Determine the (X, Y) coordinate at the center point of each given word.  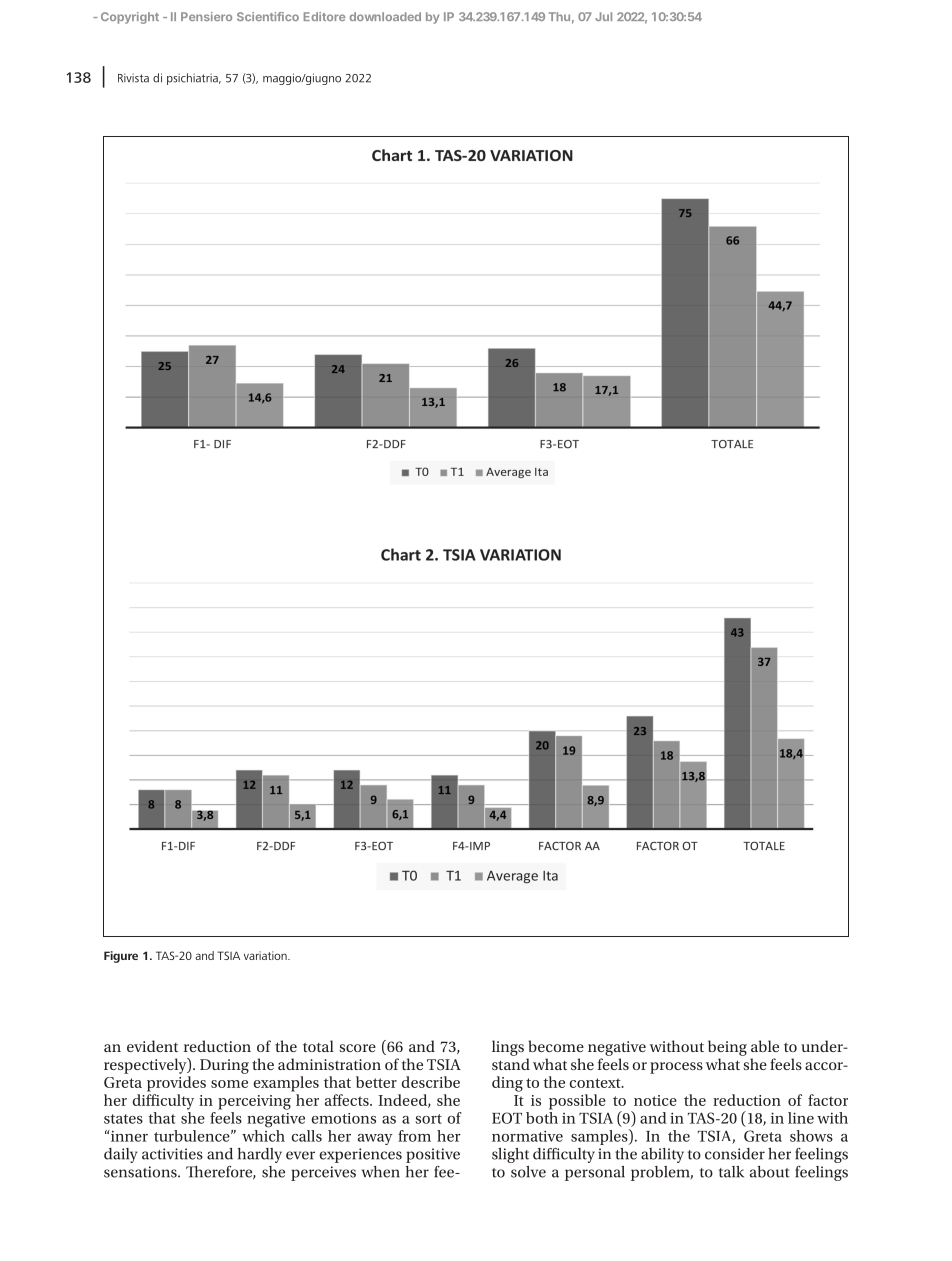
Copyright (130, 18)
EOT (507, 1118)
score (358, 1048)
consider (735, 1154)
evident (152, 1046)
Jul (603, 16)
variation (266, 955)
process (676, 1068)
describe (431, 1082)
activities (172, 1154)
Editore (324, 16)
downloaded (385, 16)
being (727, 1048)
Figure (121, 957)
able (765, 1046)
